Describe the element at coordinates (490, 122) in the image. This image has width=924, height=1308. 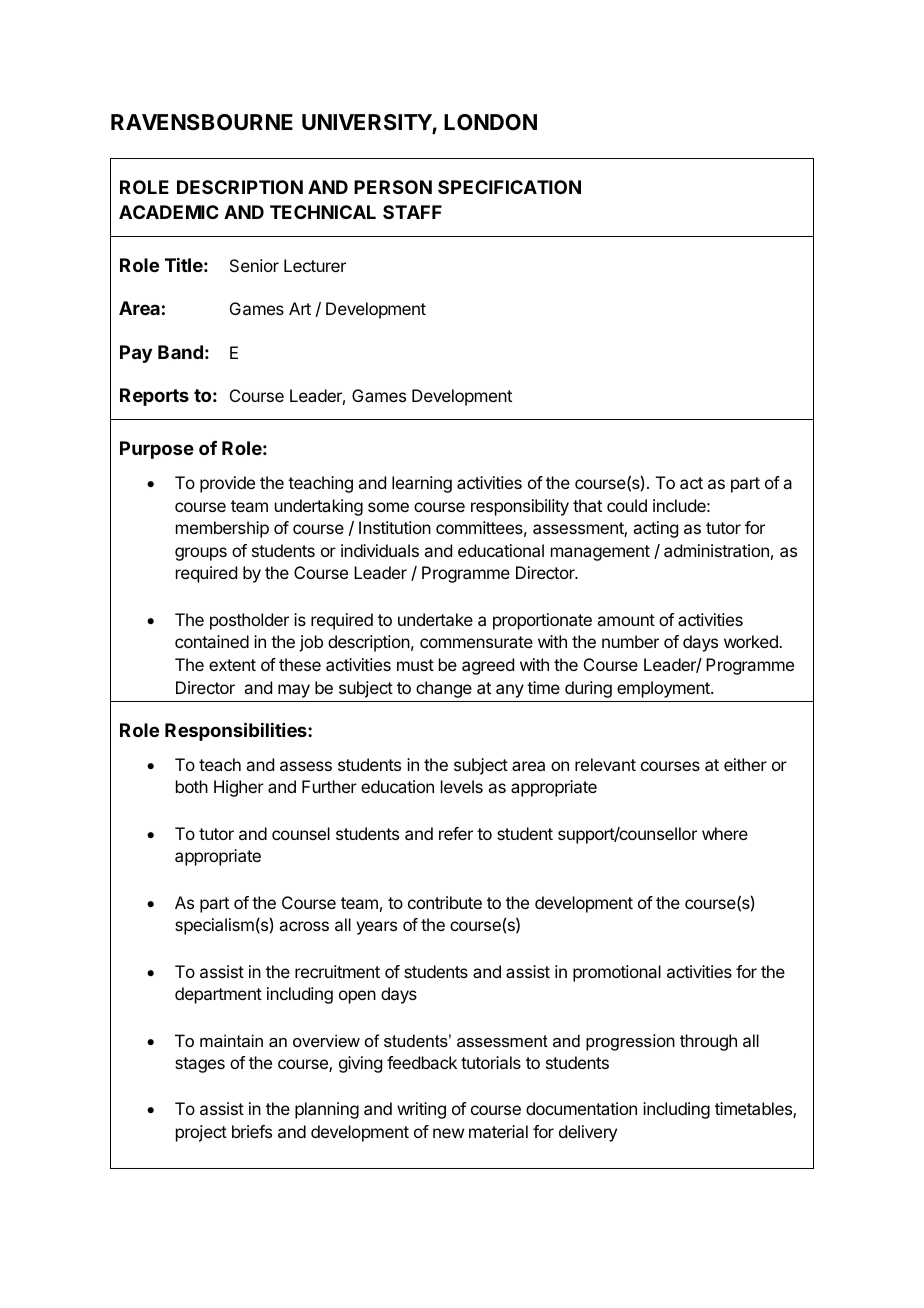
I see `LONDON` at that location.
